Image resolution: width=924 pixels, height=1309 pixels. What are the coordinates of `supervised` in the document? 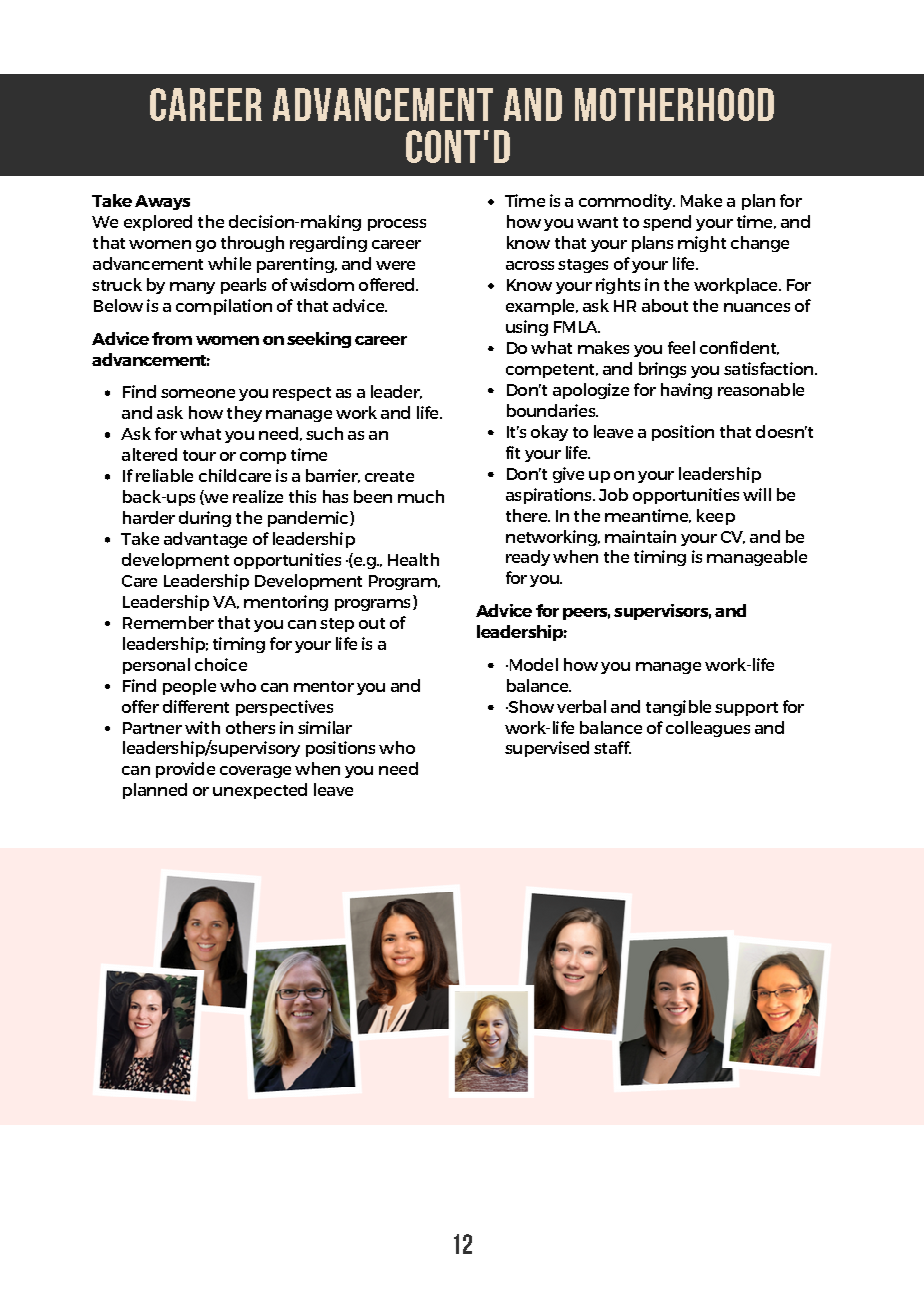 It's located at (547, 749).
